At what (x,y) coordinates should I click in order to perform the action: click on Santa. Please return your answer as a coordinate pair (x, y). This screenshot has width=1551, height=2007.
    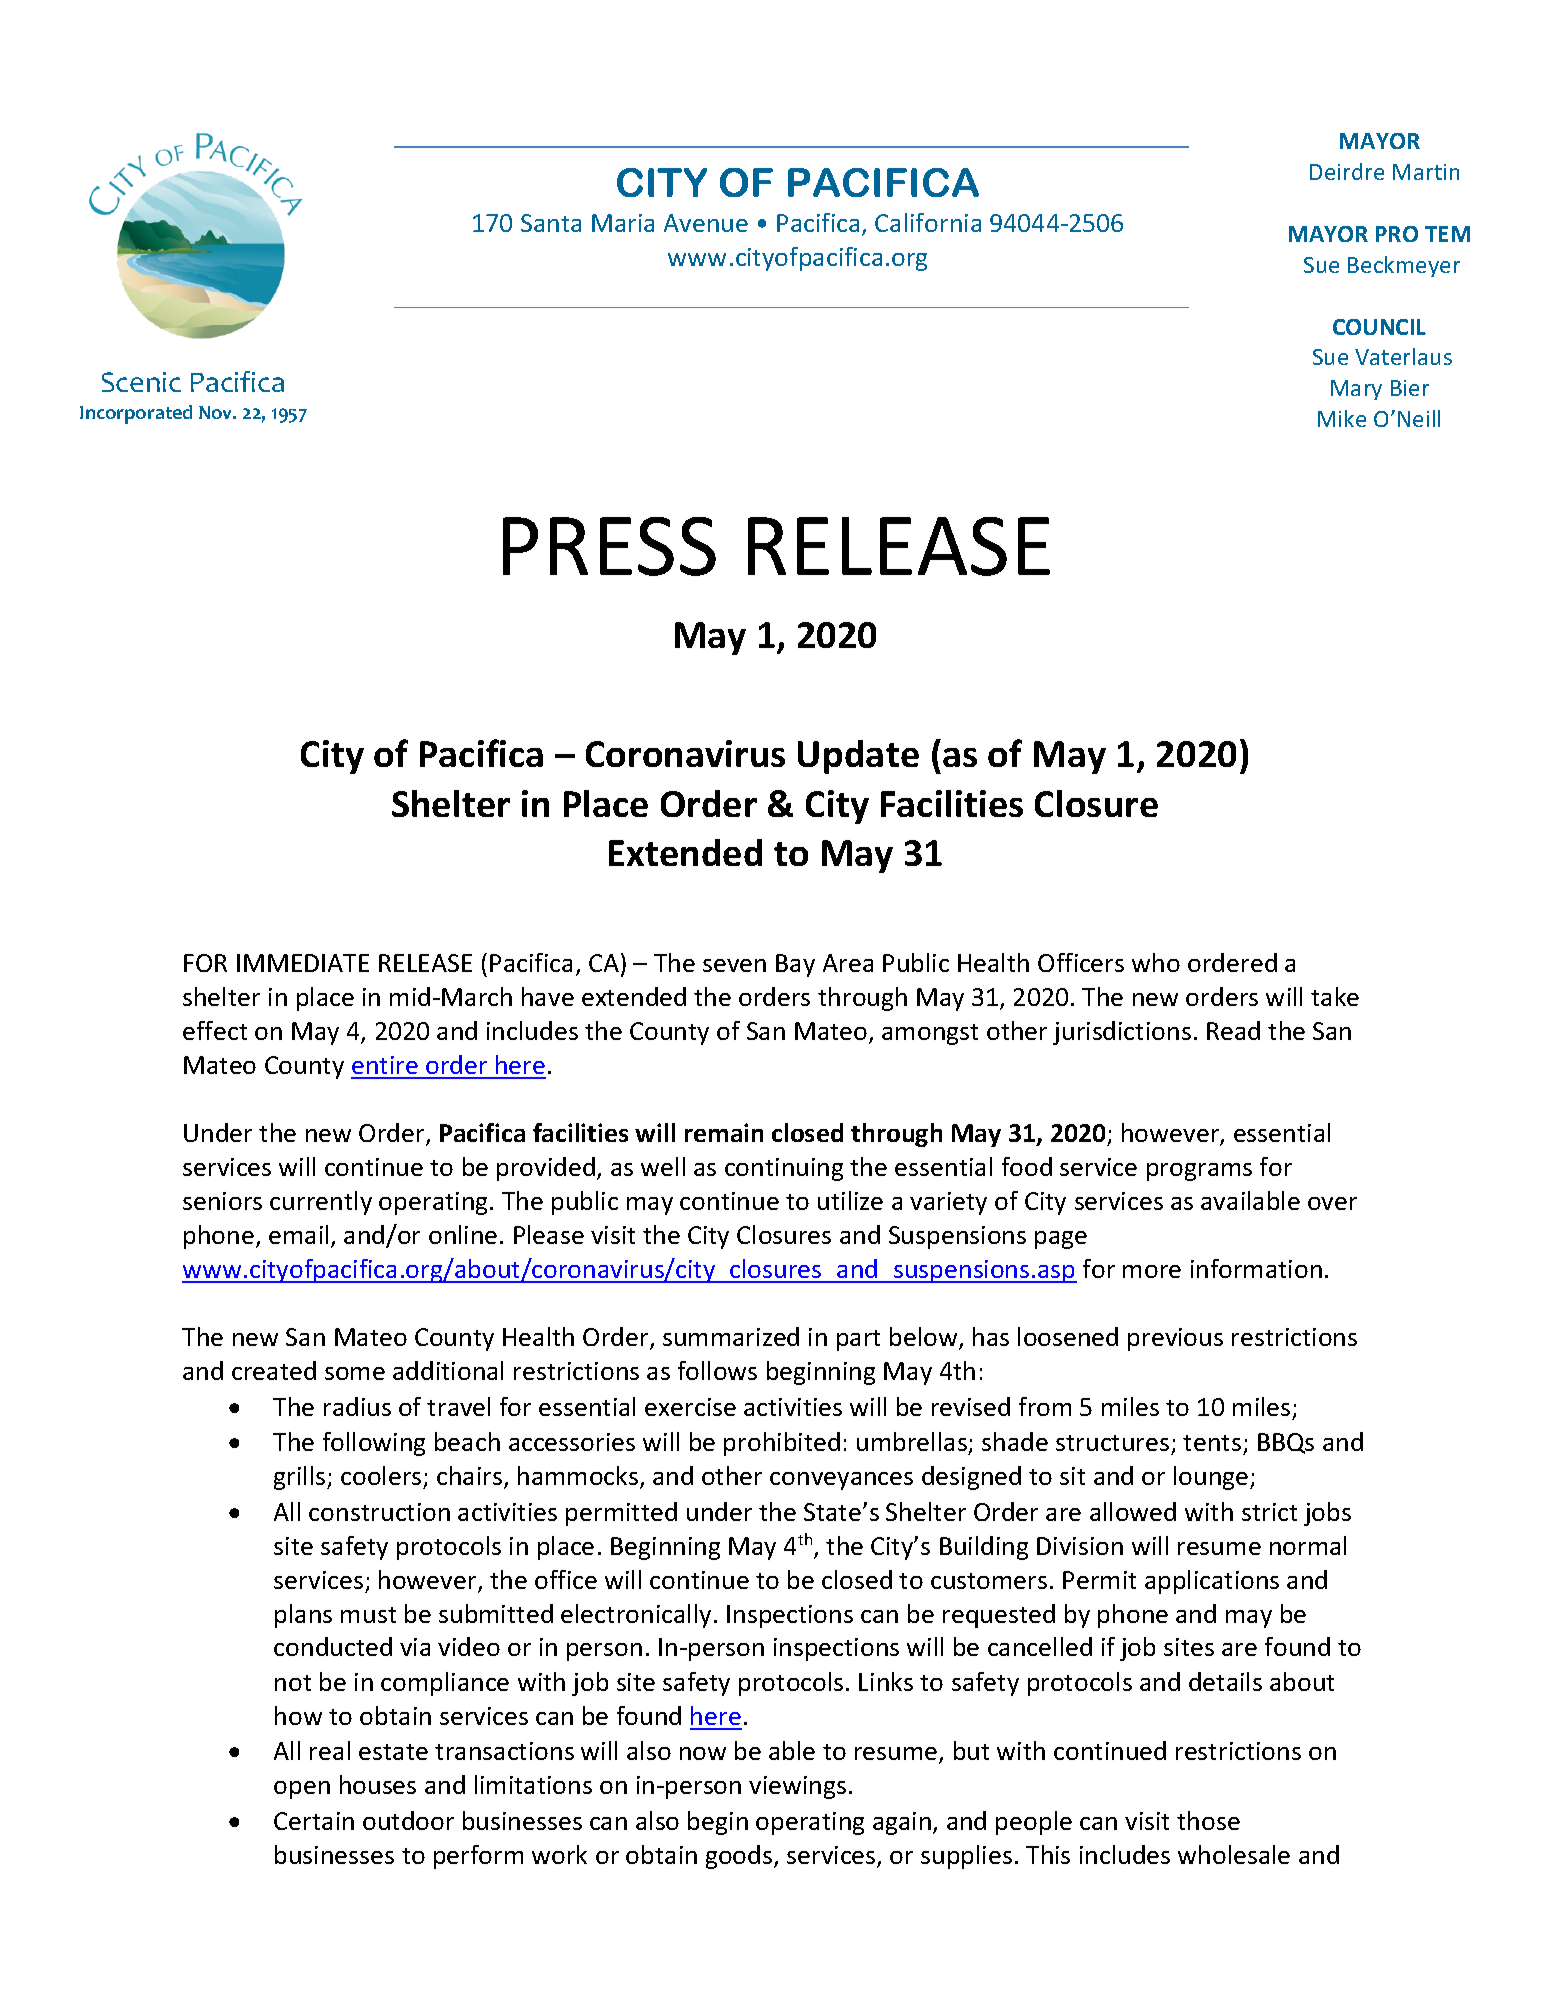
    Looking at the image, I should click on (551, 223).
